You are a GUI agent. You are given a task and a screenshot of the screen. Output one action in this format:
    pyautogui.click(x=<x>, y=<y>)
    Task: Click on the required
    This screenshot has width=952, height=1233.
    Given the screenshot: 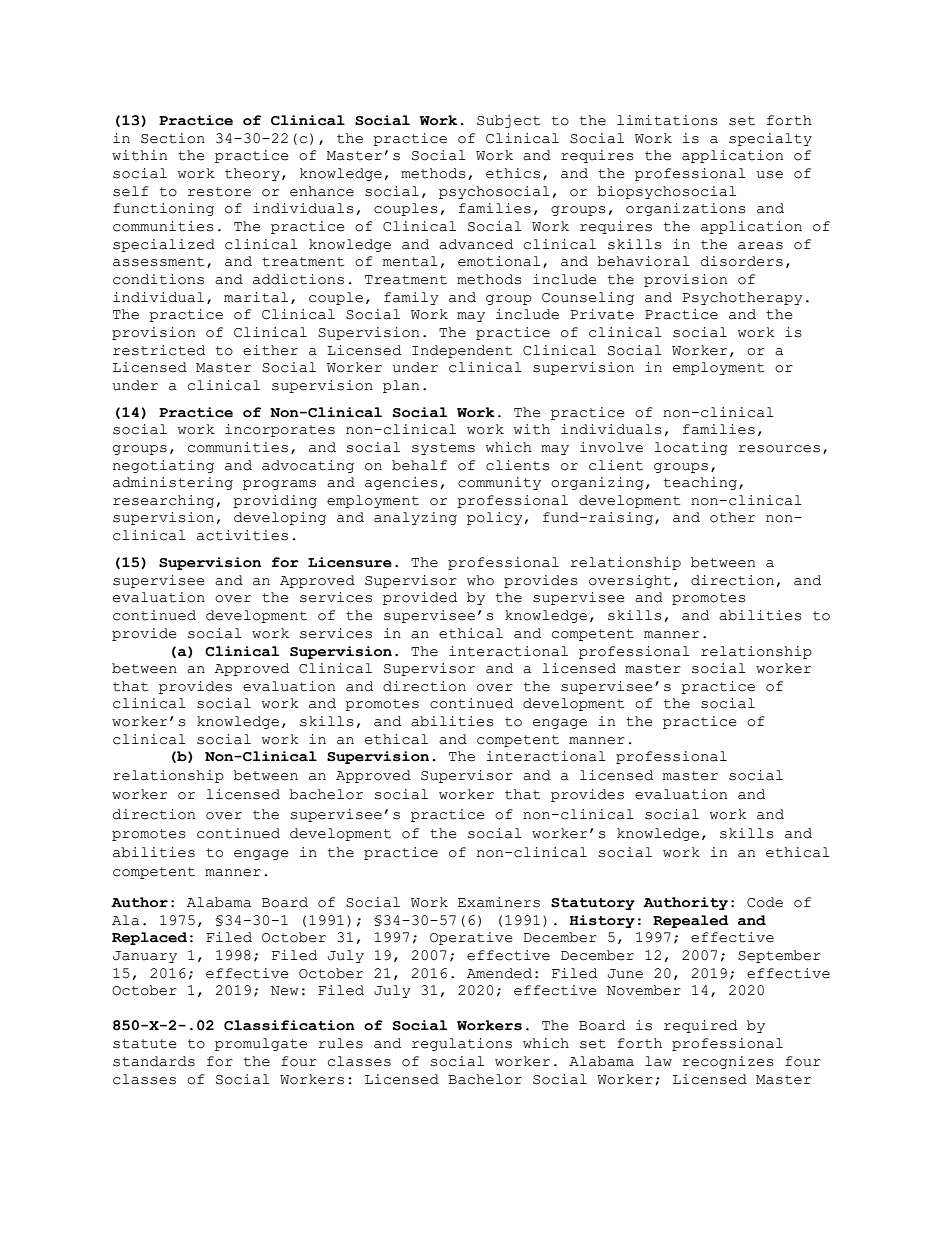 What is the action you would take?
    pyautogui.click(x=700, y=1026)
